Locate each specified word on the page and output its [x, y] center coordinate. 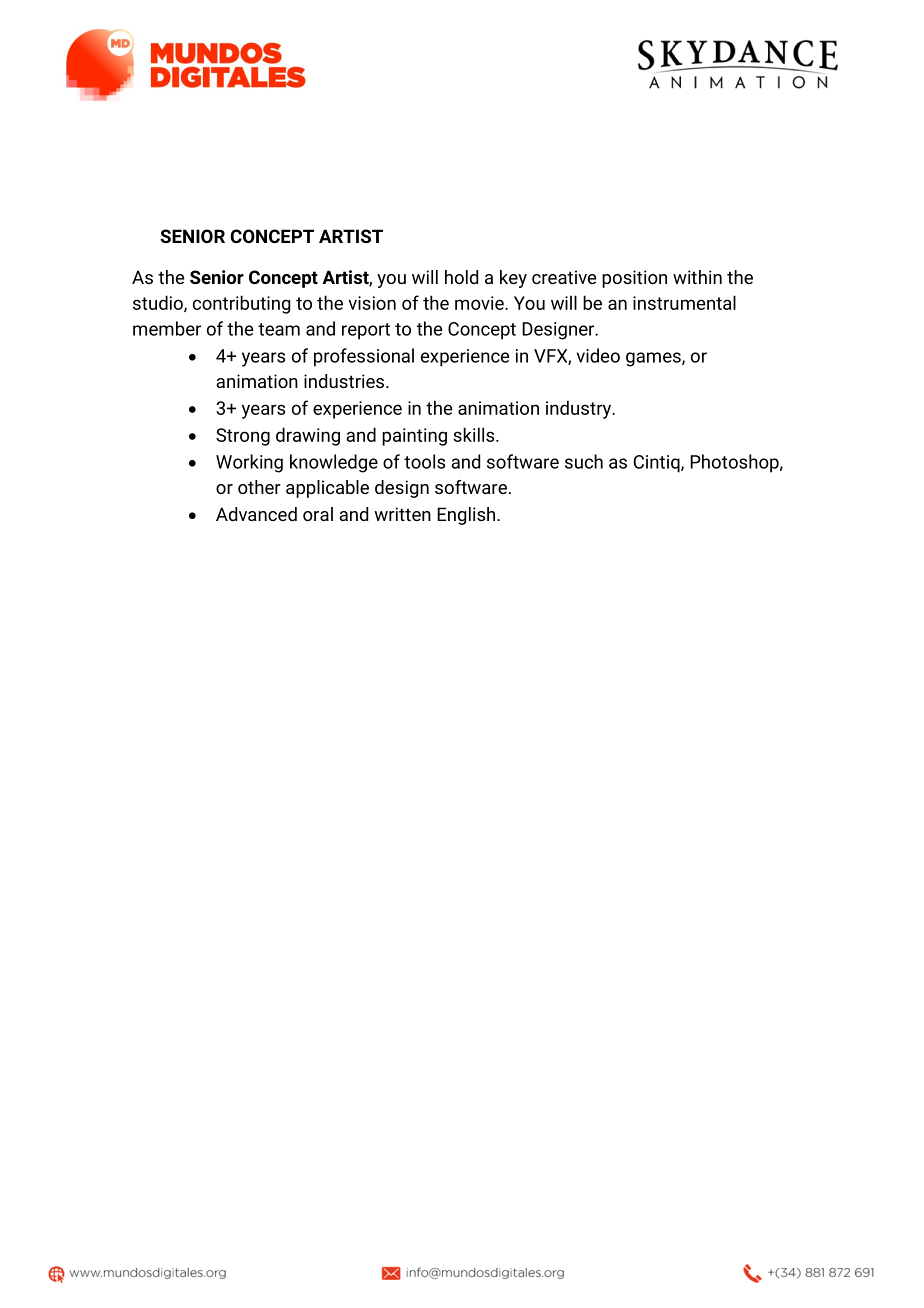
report [366, 331]
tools [424, 461]
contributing [241, 304]
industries [344, 381]
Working [249, 463]
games [654, 359]
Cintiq [658, 464]
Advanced [256, 514]
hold [461, 277]
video [598, 355]
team [279, 329]
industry [580, 409]
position [634, 279]
